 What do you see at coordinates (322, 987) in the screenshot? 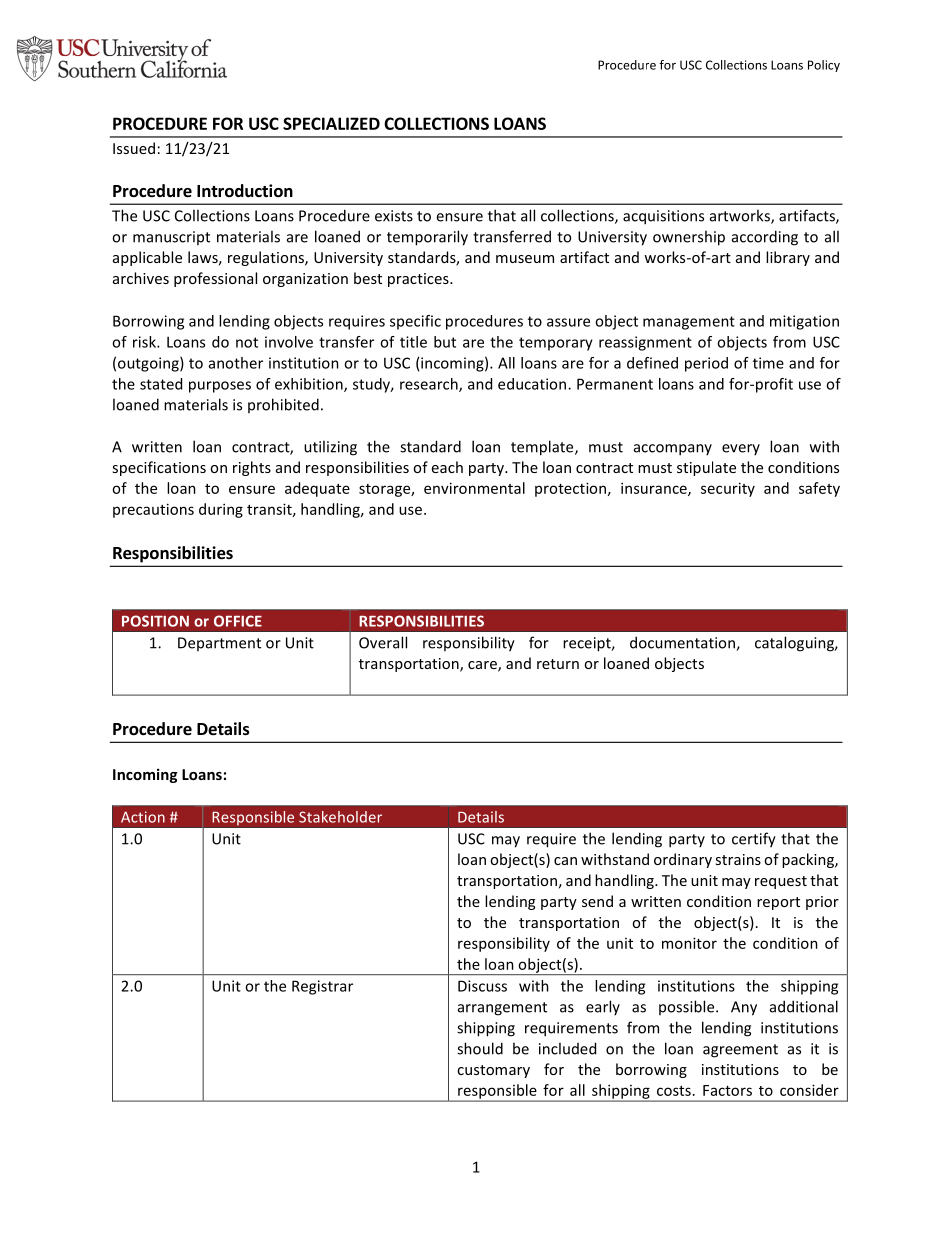
I see `Registrar` at bounding box center [322, 987].
